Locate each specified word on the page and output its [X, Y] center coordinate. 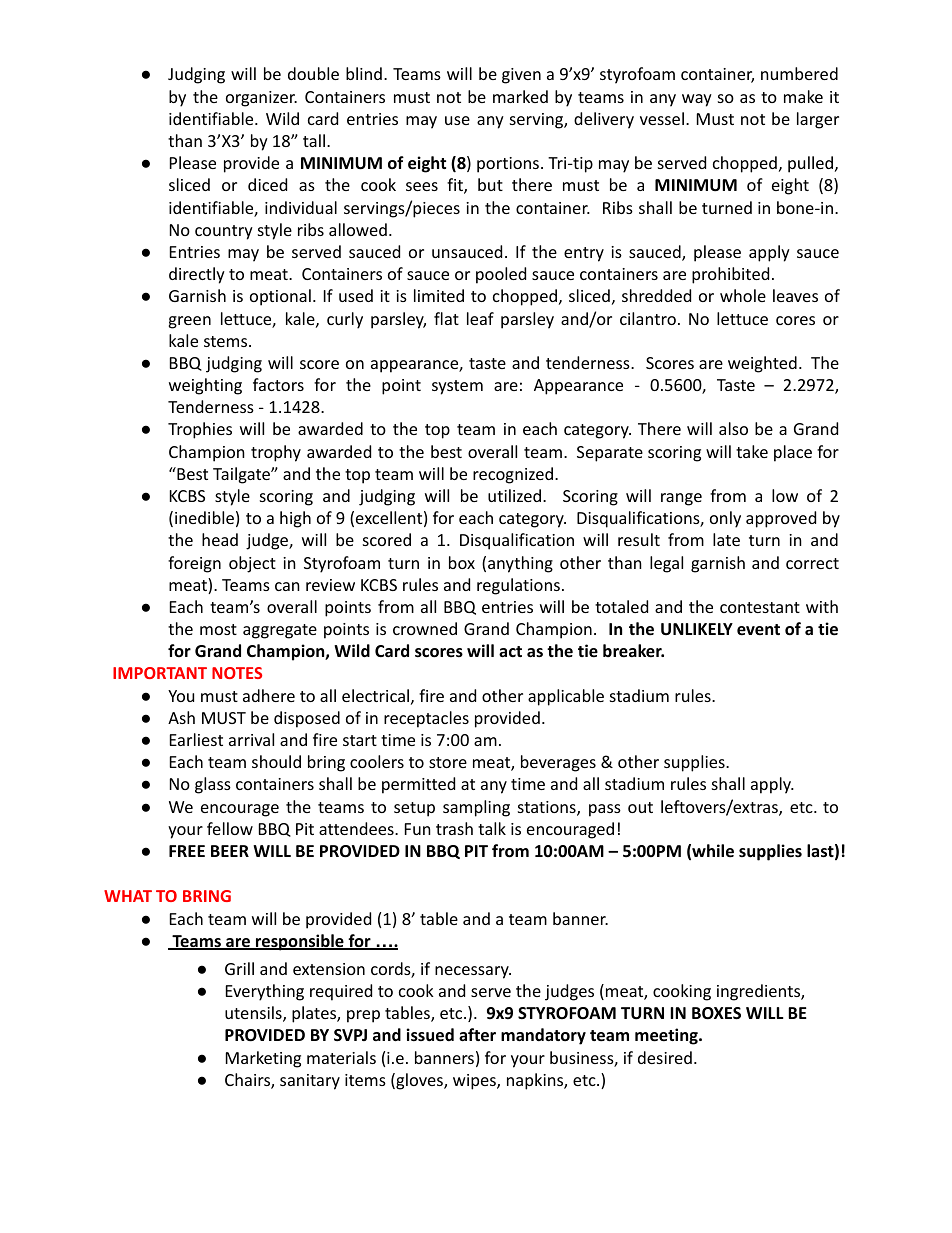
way [697, 100]
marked [520, 96]
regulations [518, 586]
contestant [760, 607]
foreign [194, 564]
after [477, 1035]
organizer [261, 99]
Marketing [263, 1059]
